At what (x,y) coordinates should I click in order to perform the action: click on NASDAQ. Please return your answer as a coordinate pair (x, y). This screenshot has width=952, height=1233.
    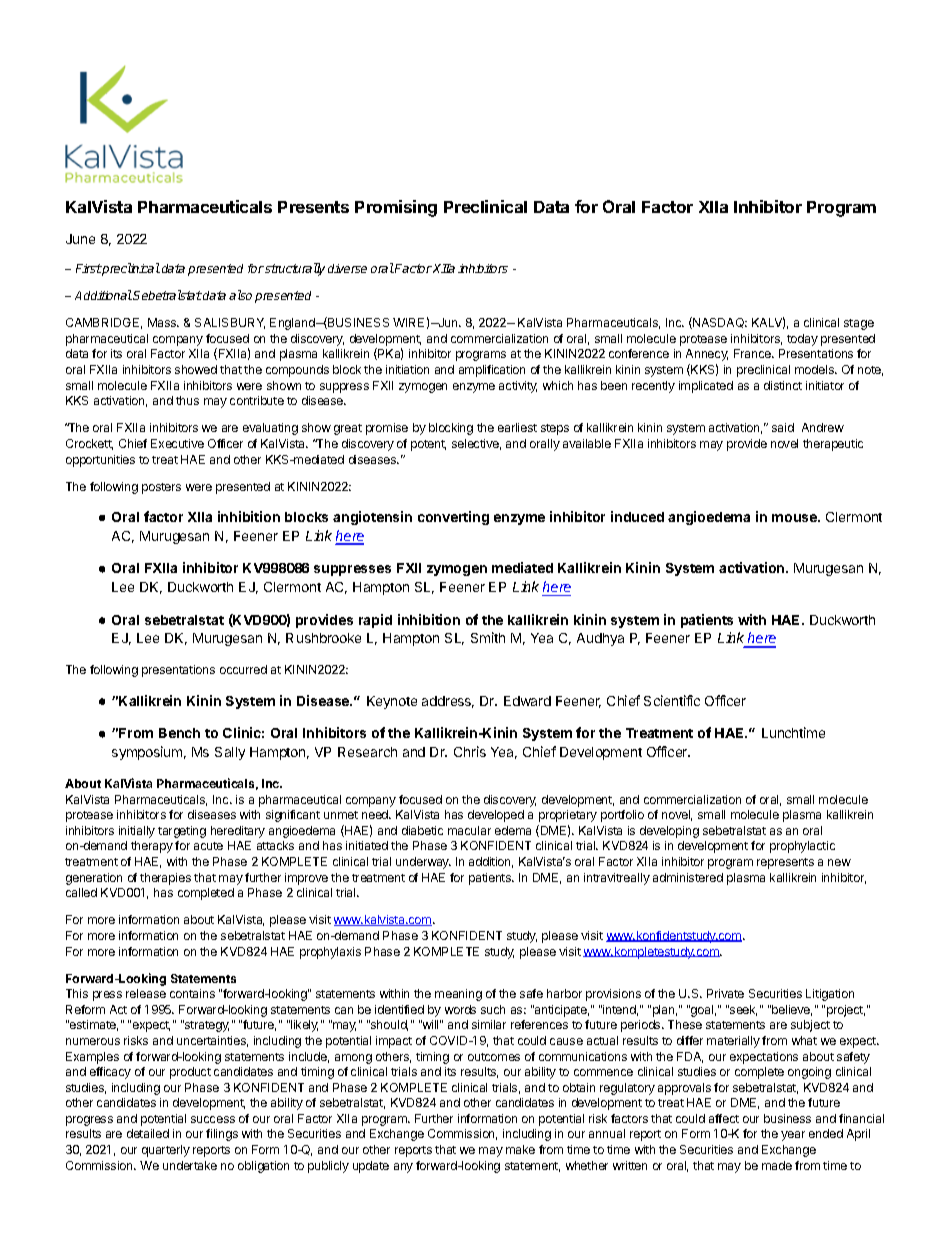
    Looking at the image, I should click on (719, 323).
